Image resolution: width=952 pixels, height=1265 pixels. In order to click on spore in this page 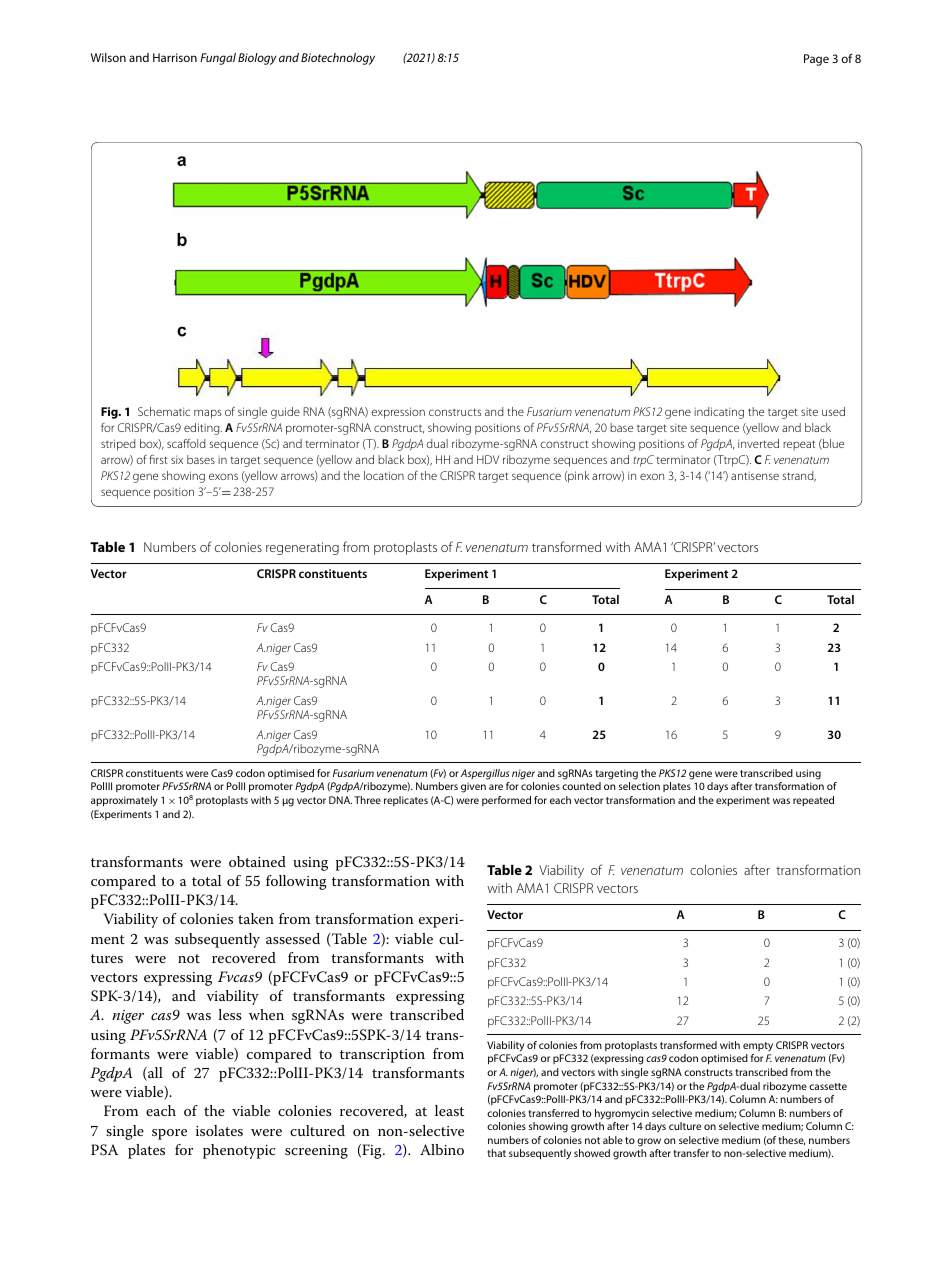, I will do `click(169, 1134)`.
